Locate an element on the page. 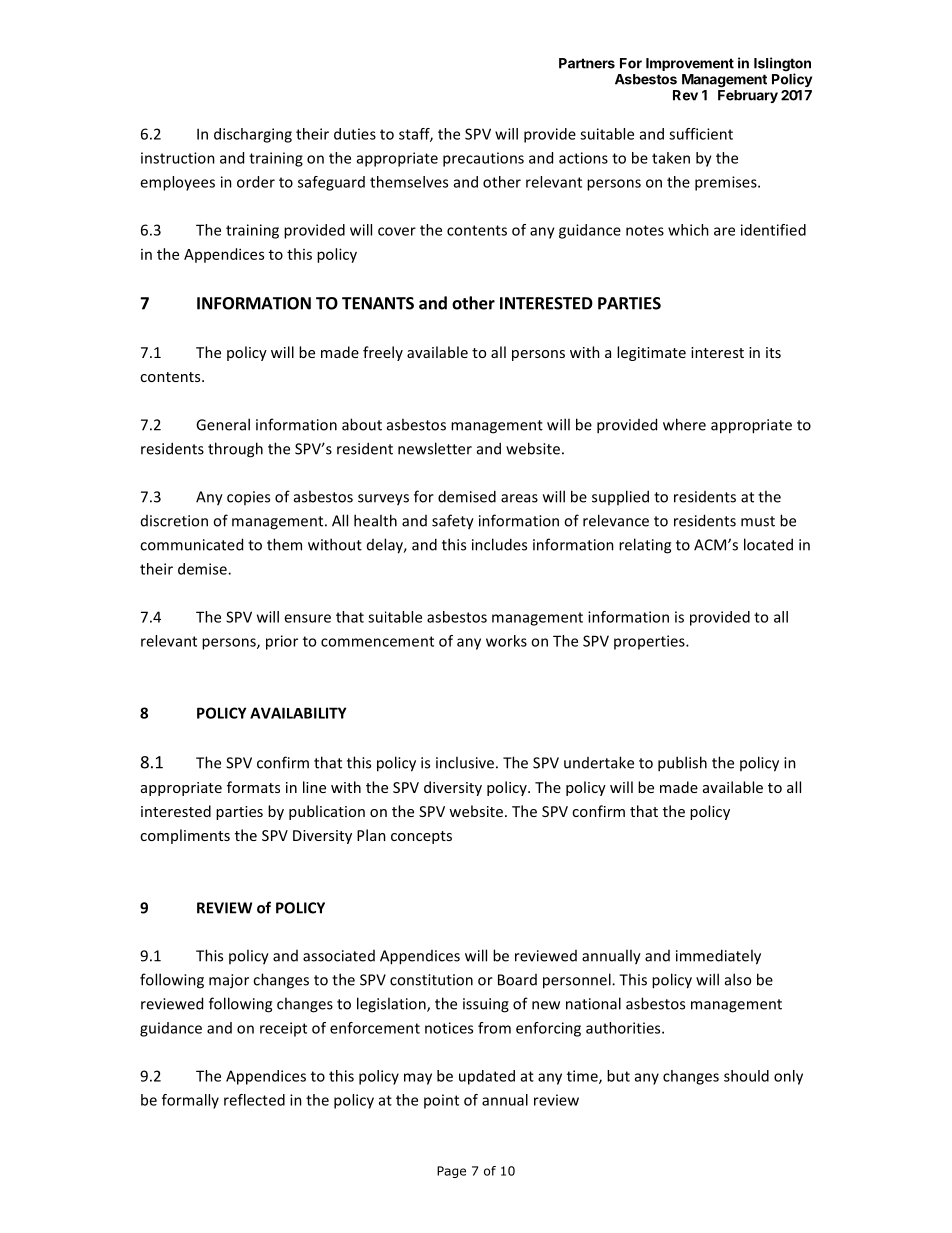 The image size is (952, 1233). precautions is located at coordinates (483, 159).
